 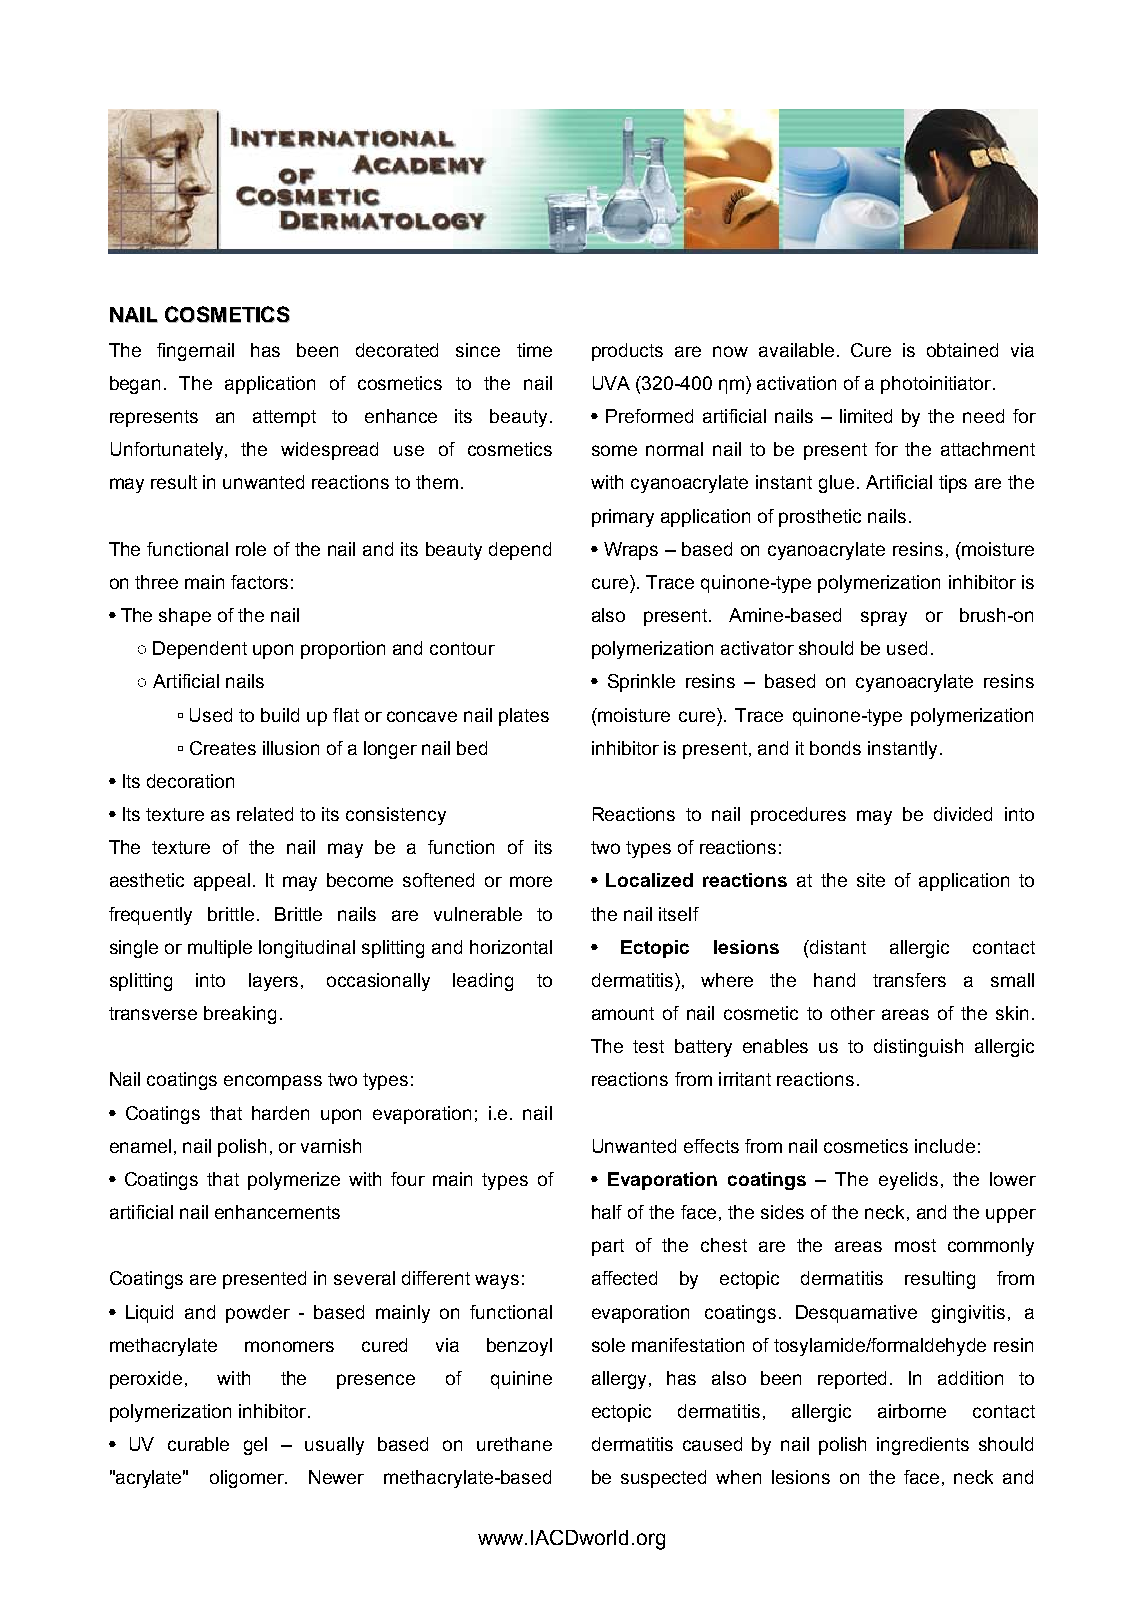 I want to click on gel, so click(x=255, y=1446).
